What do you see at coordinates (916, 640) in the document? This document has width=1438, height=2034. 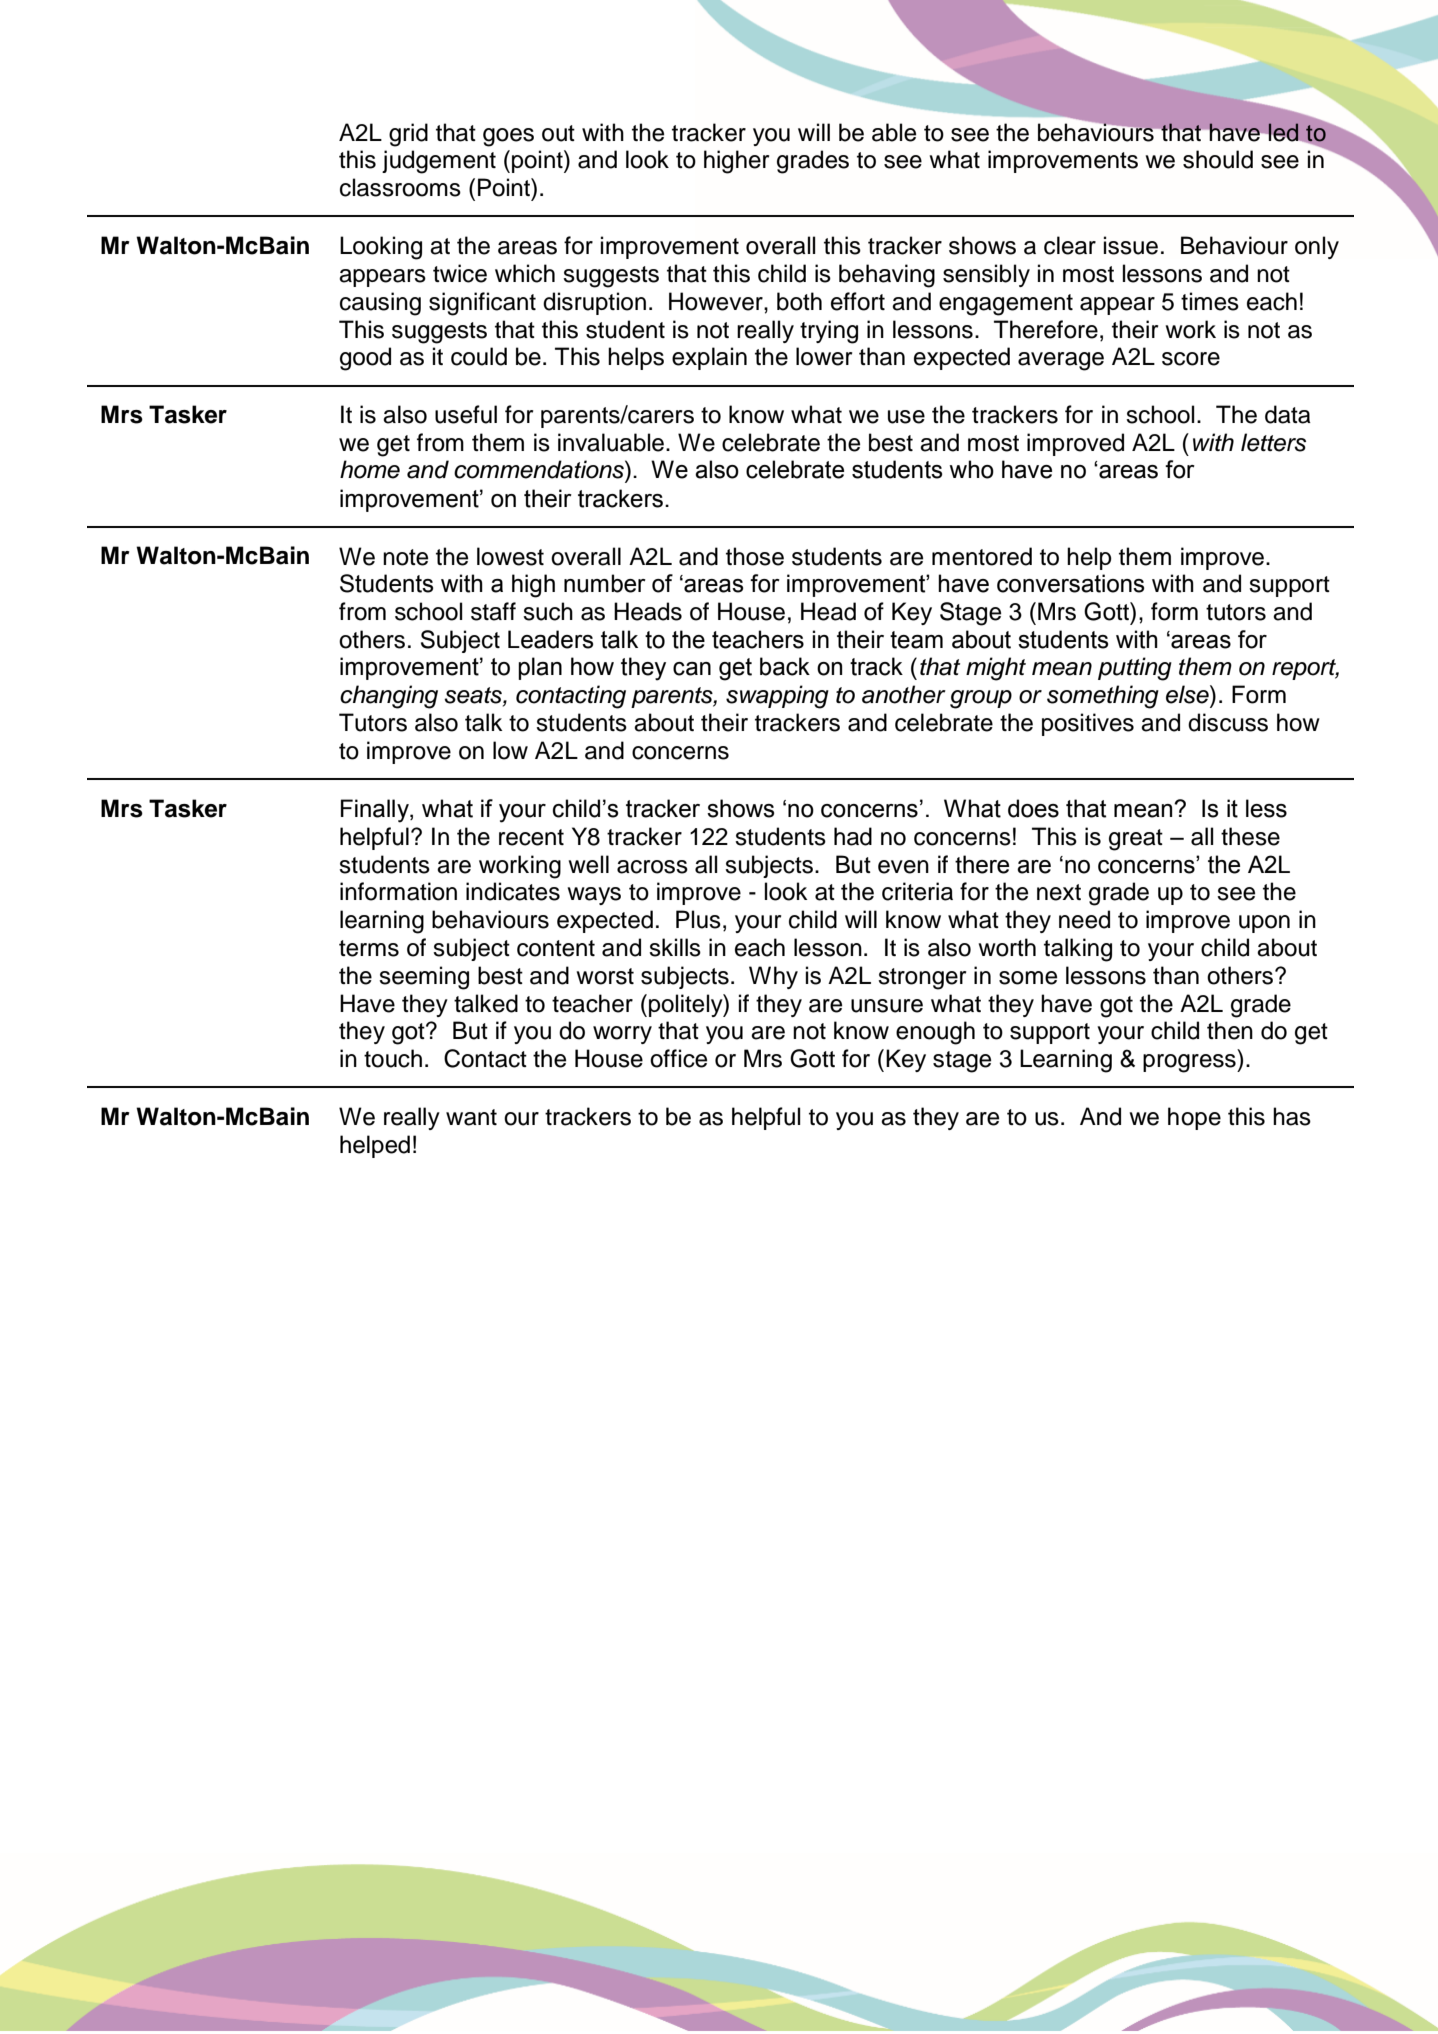 I see `team` at bounding box center [916, 640].
